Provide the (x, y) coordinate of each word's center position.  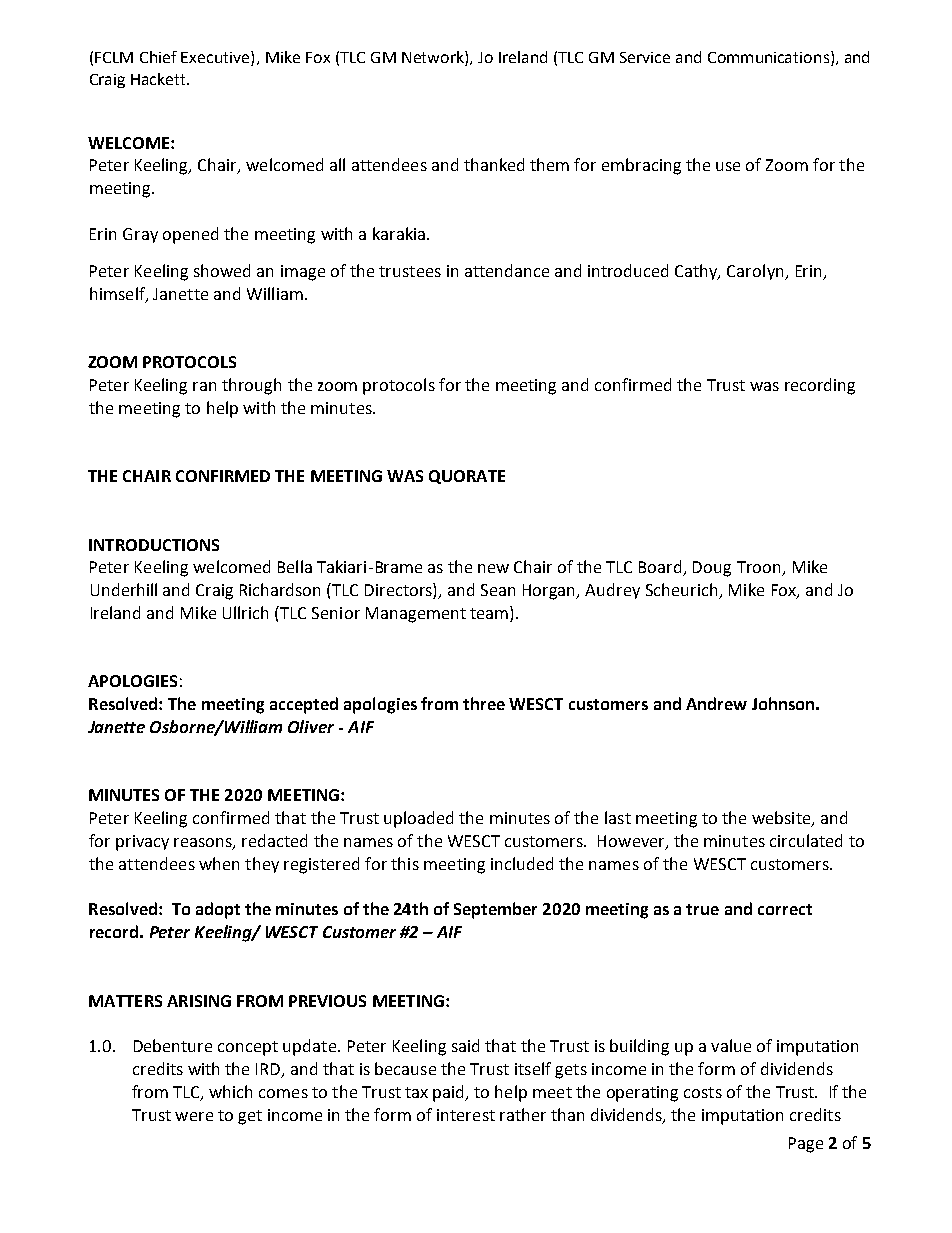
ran (204, 386)
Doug (712, 569)
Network (434, 57)
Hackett (159, 79)
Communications (768, 57)
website (782, 819)
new (493, 568)
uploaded (418, 819)
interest (466, 1115)
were (194, 1116)
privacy (142, 843)
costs (703, 1092)
